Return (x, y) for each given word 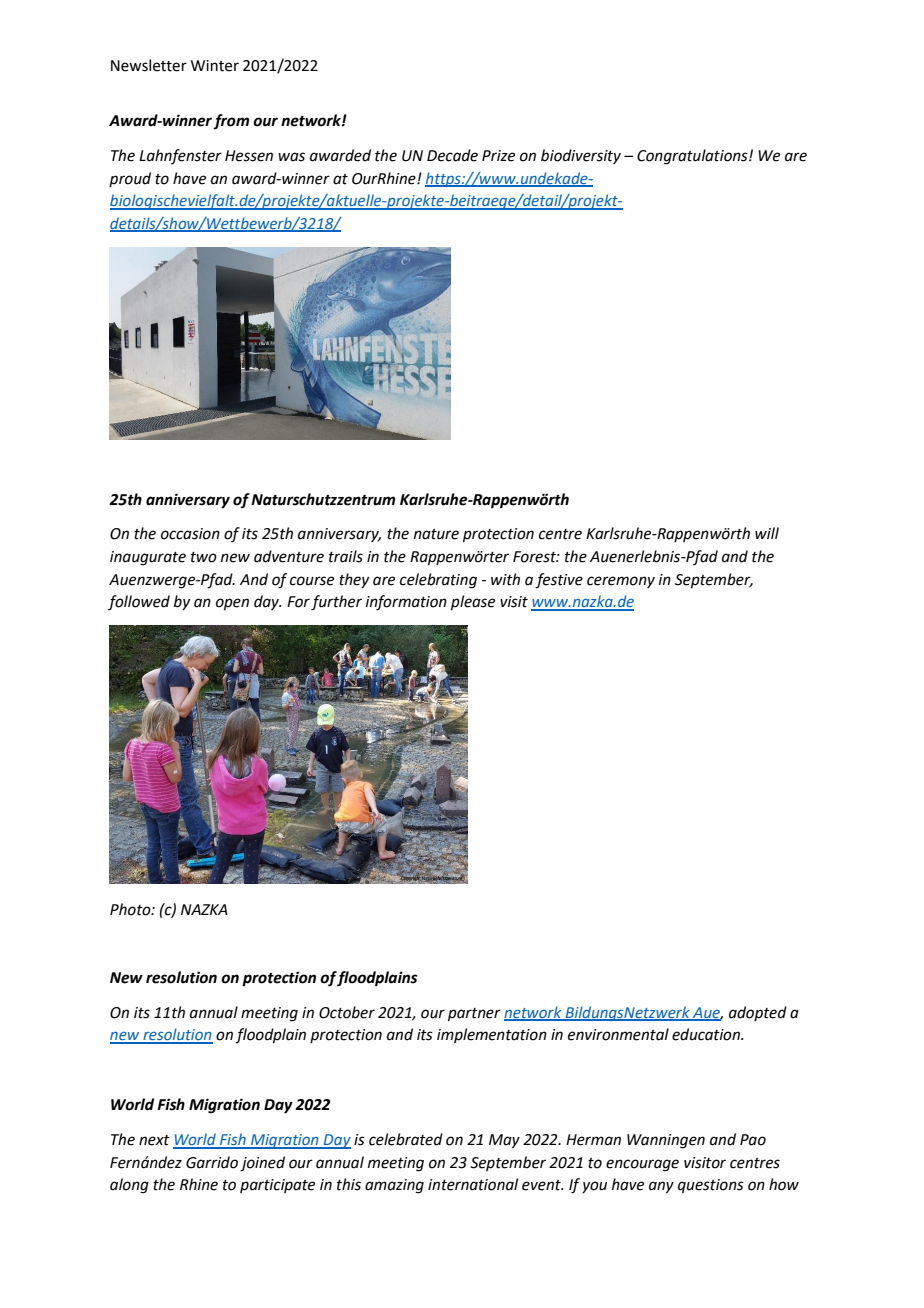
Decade (452, 155)
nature (436, 534)
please (473, 602)
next (154, 1140)
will (767, 533)
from (231, 121)
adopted (758, 1013)
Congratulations (693, 157)
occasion (190, 534)
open (232, 604)
